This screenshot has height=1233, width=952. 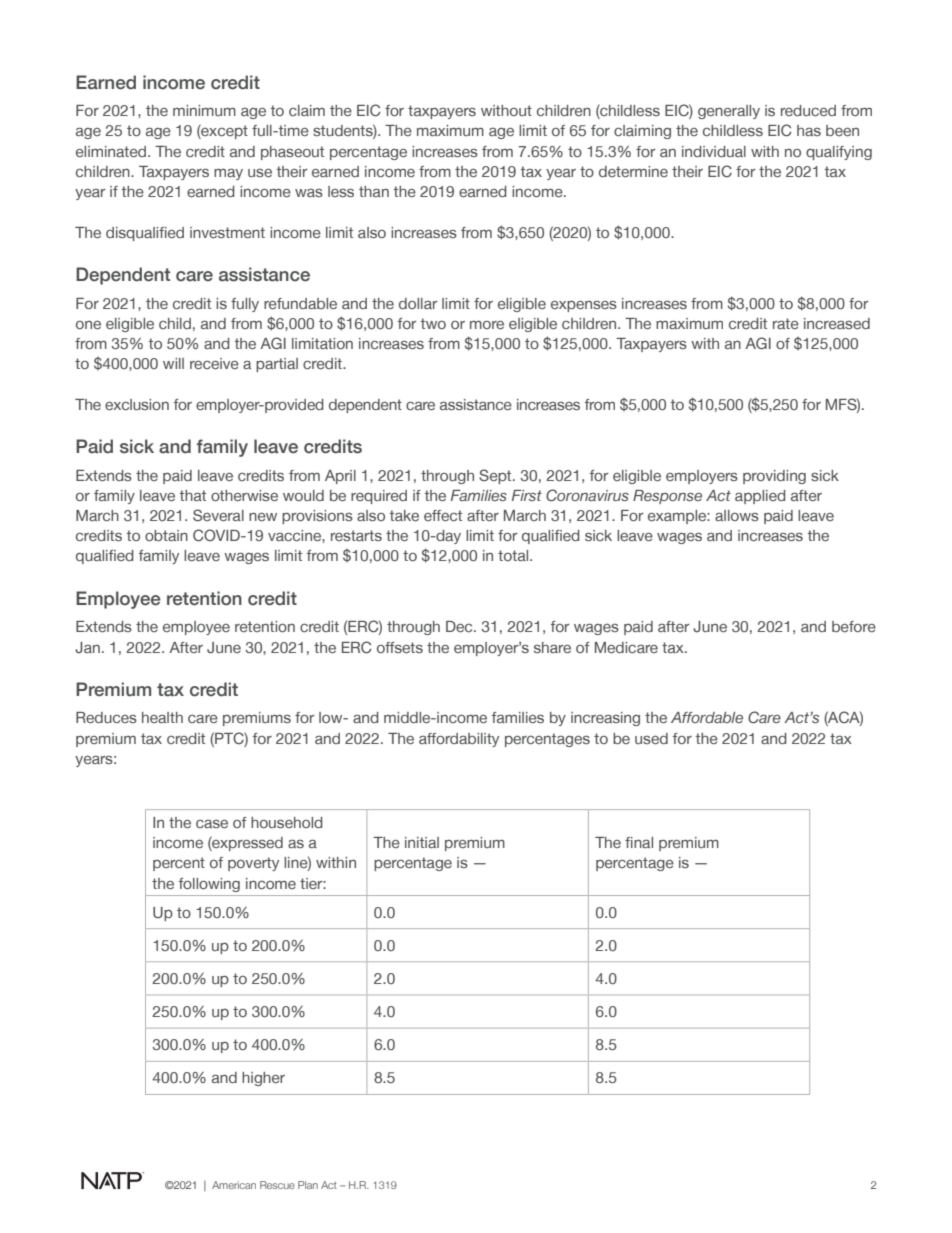 What do you see at coordinates (487, 325) in the screenshot?
I see `more` at bounding box center [487, 325].
